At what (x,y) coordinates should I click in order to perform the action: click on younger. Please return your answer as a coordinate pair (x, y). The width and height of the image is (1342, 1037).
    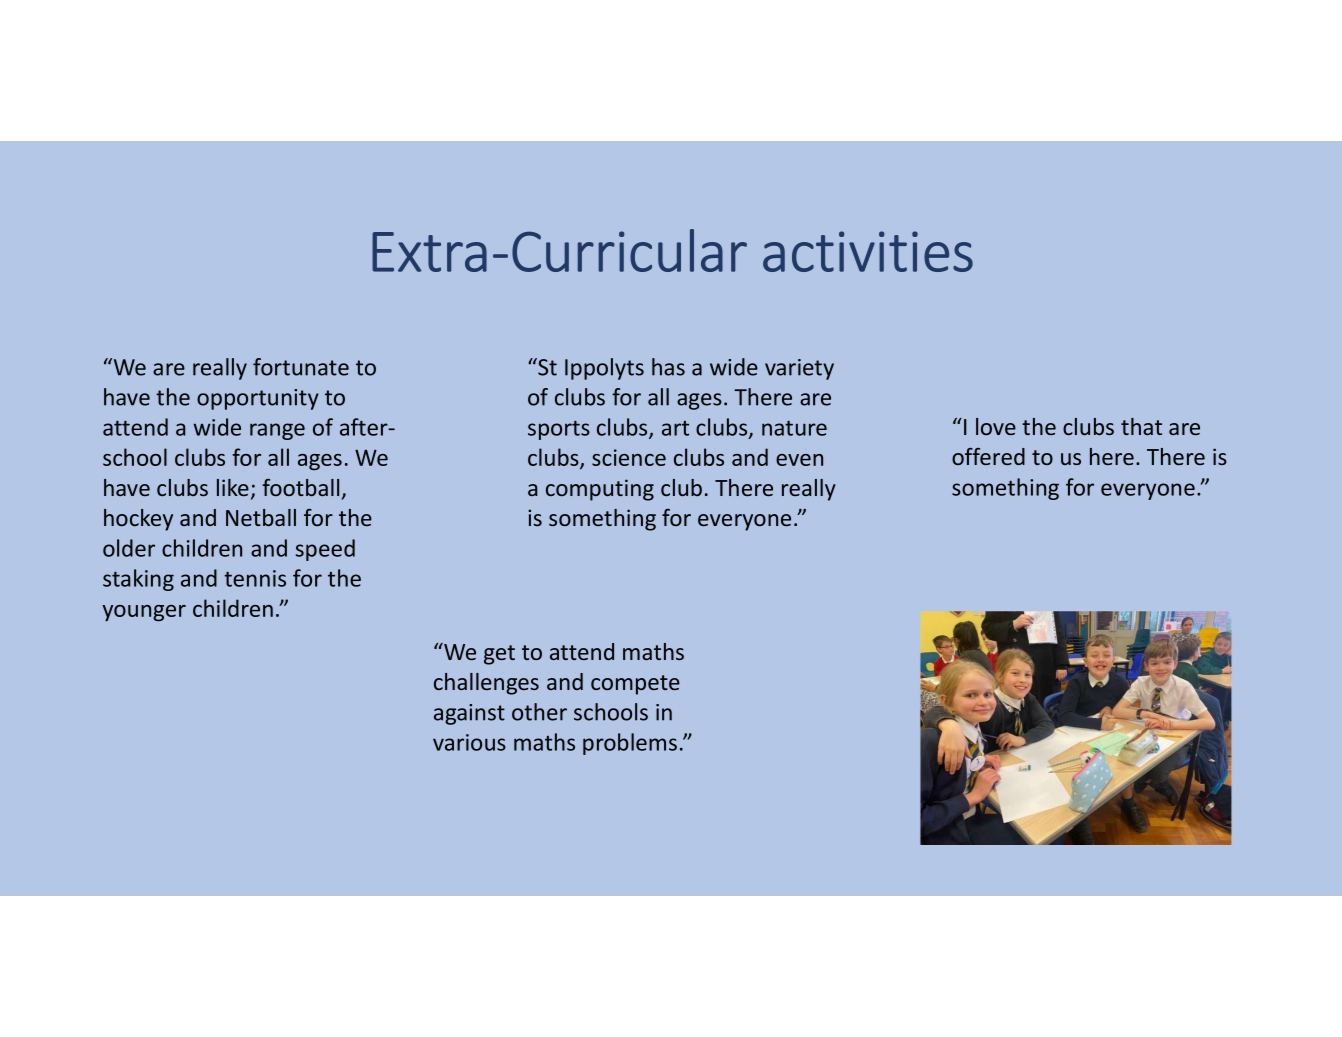
    Looking at the image, I should click on (144, 613).
